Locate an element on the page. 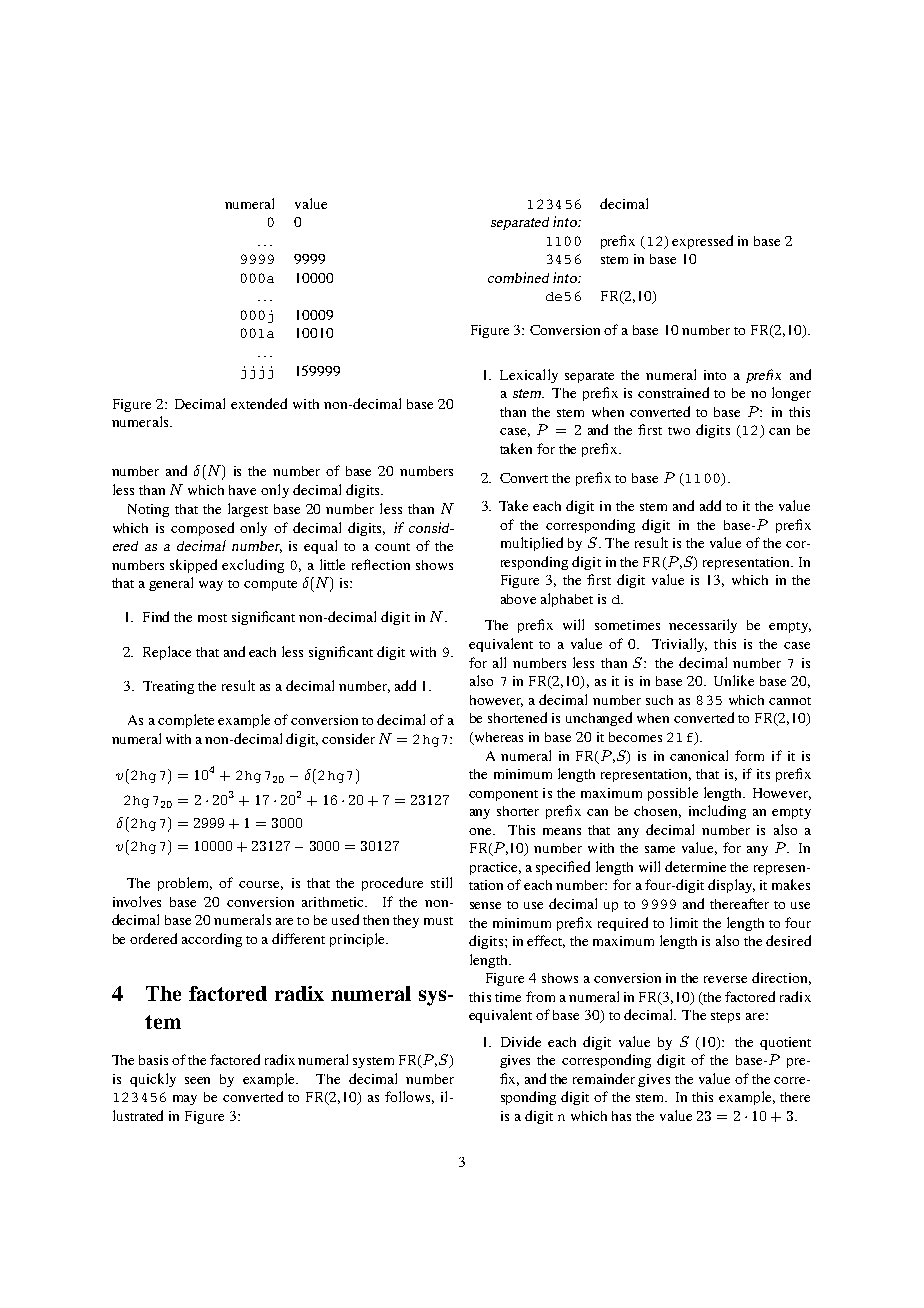 This image has height=1308, width=924. Lexically is located at coordinates (529, 376).
